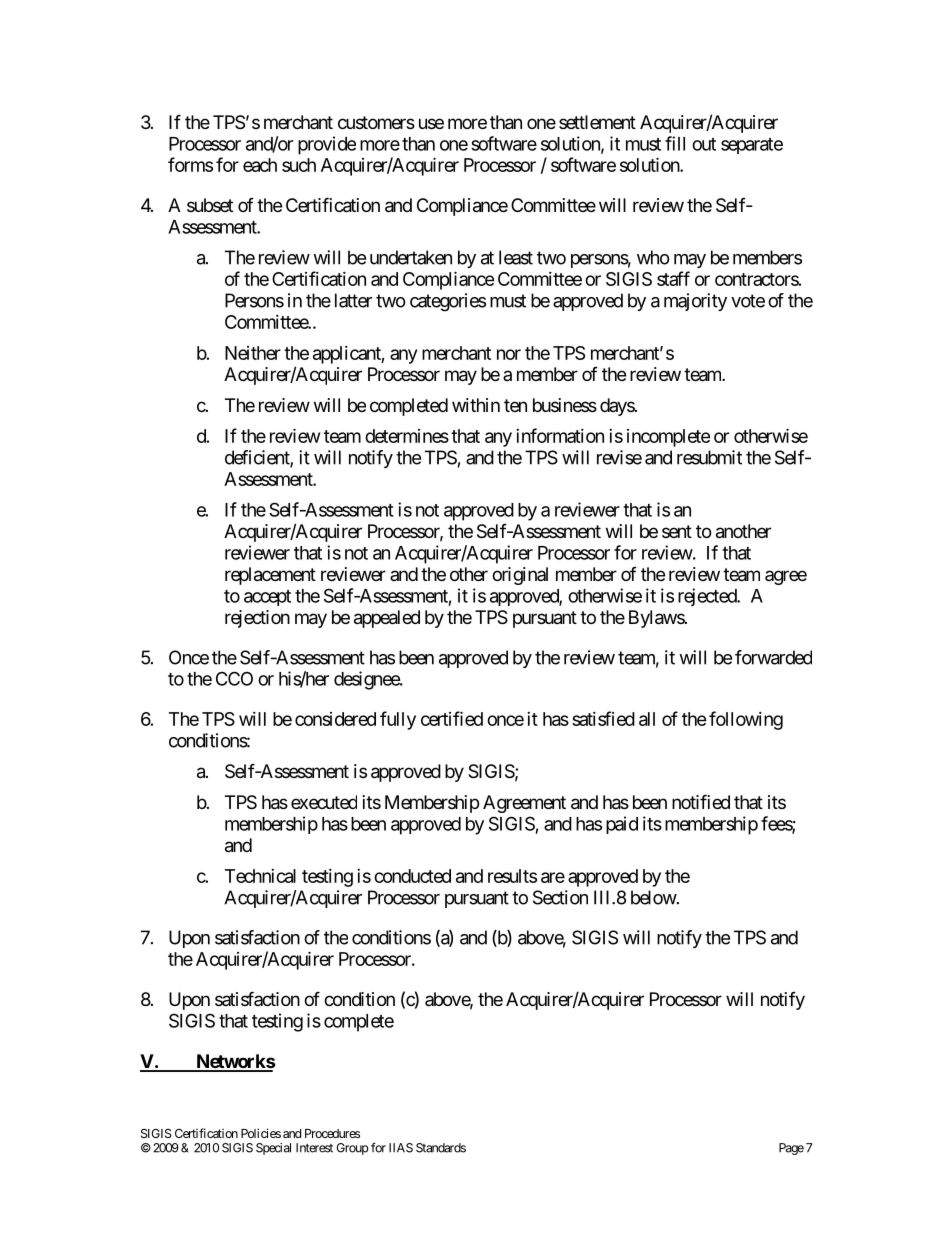 The height and width of the screenshot is (1233, 952). Describe the element at coordinates (791, 1149) in the screenshot. I see `Page` at that location.
